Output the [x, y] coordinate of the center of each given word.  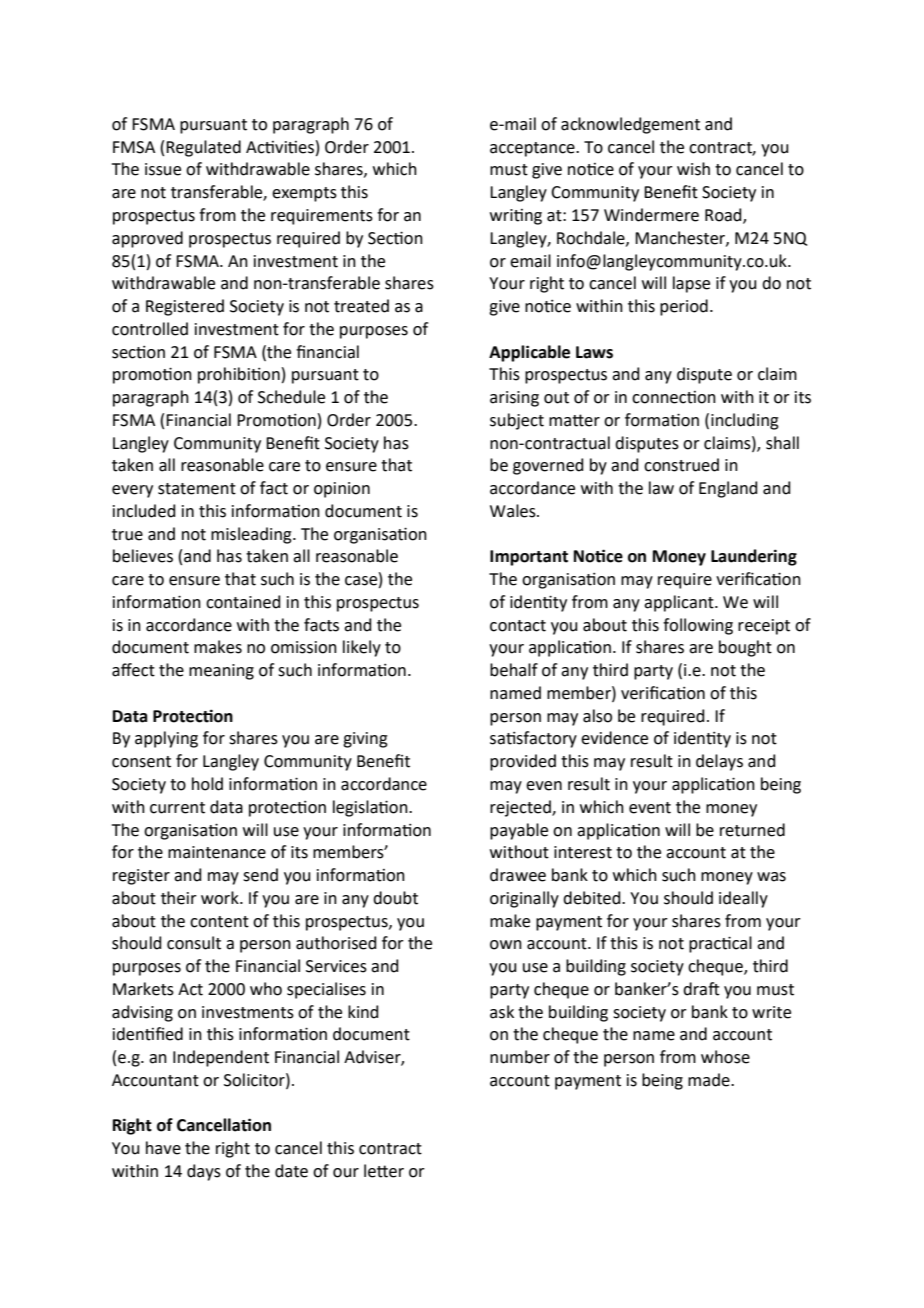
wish [693, 169]
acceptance [533, 149]
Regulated [203, 148]
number [520, 1057]
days [204, 1172]
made [710, 1080]
